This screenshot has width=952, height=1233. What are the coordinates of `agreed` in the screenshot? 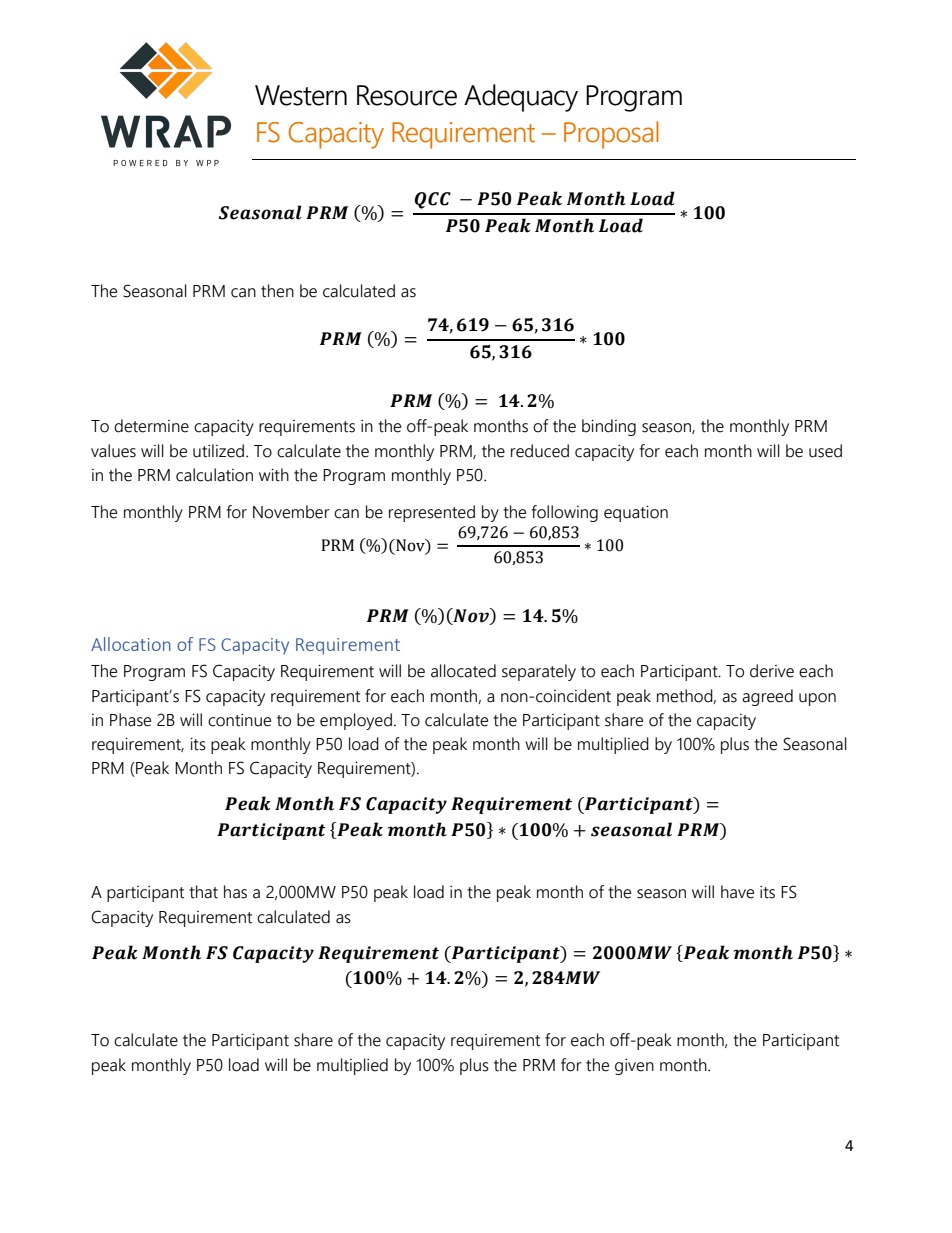 It's located at (767, 697).
